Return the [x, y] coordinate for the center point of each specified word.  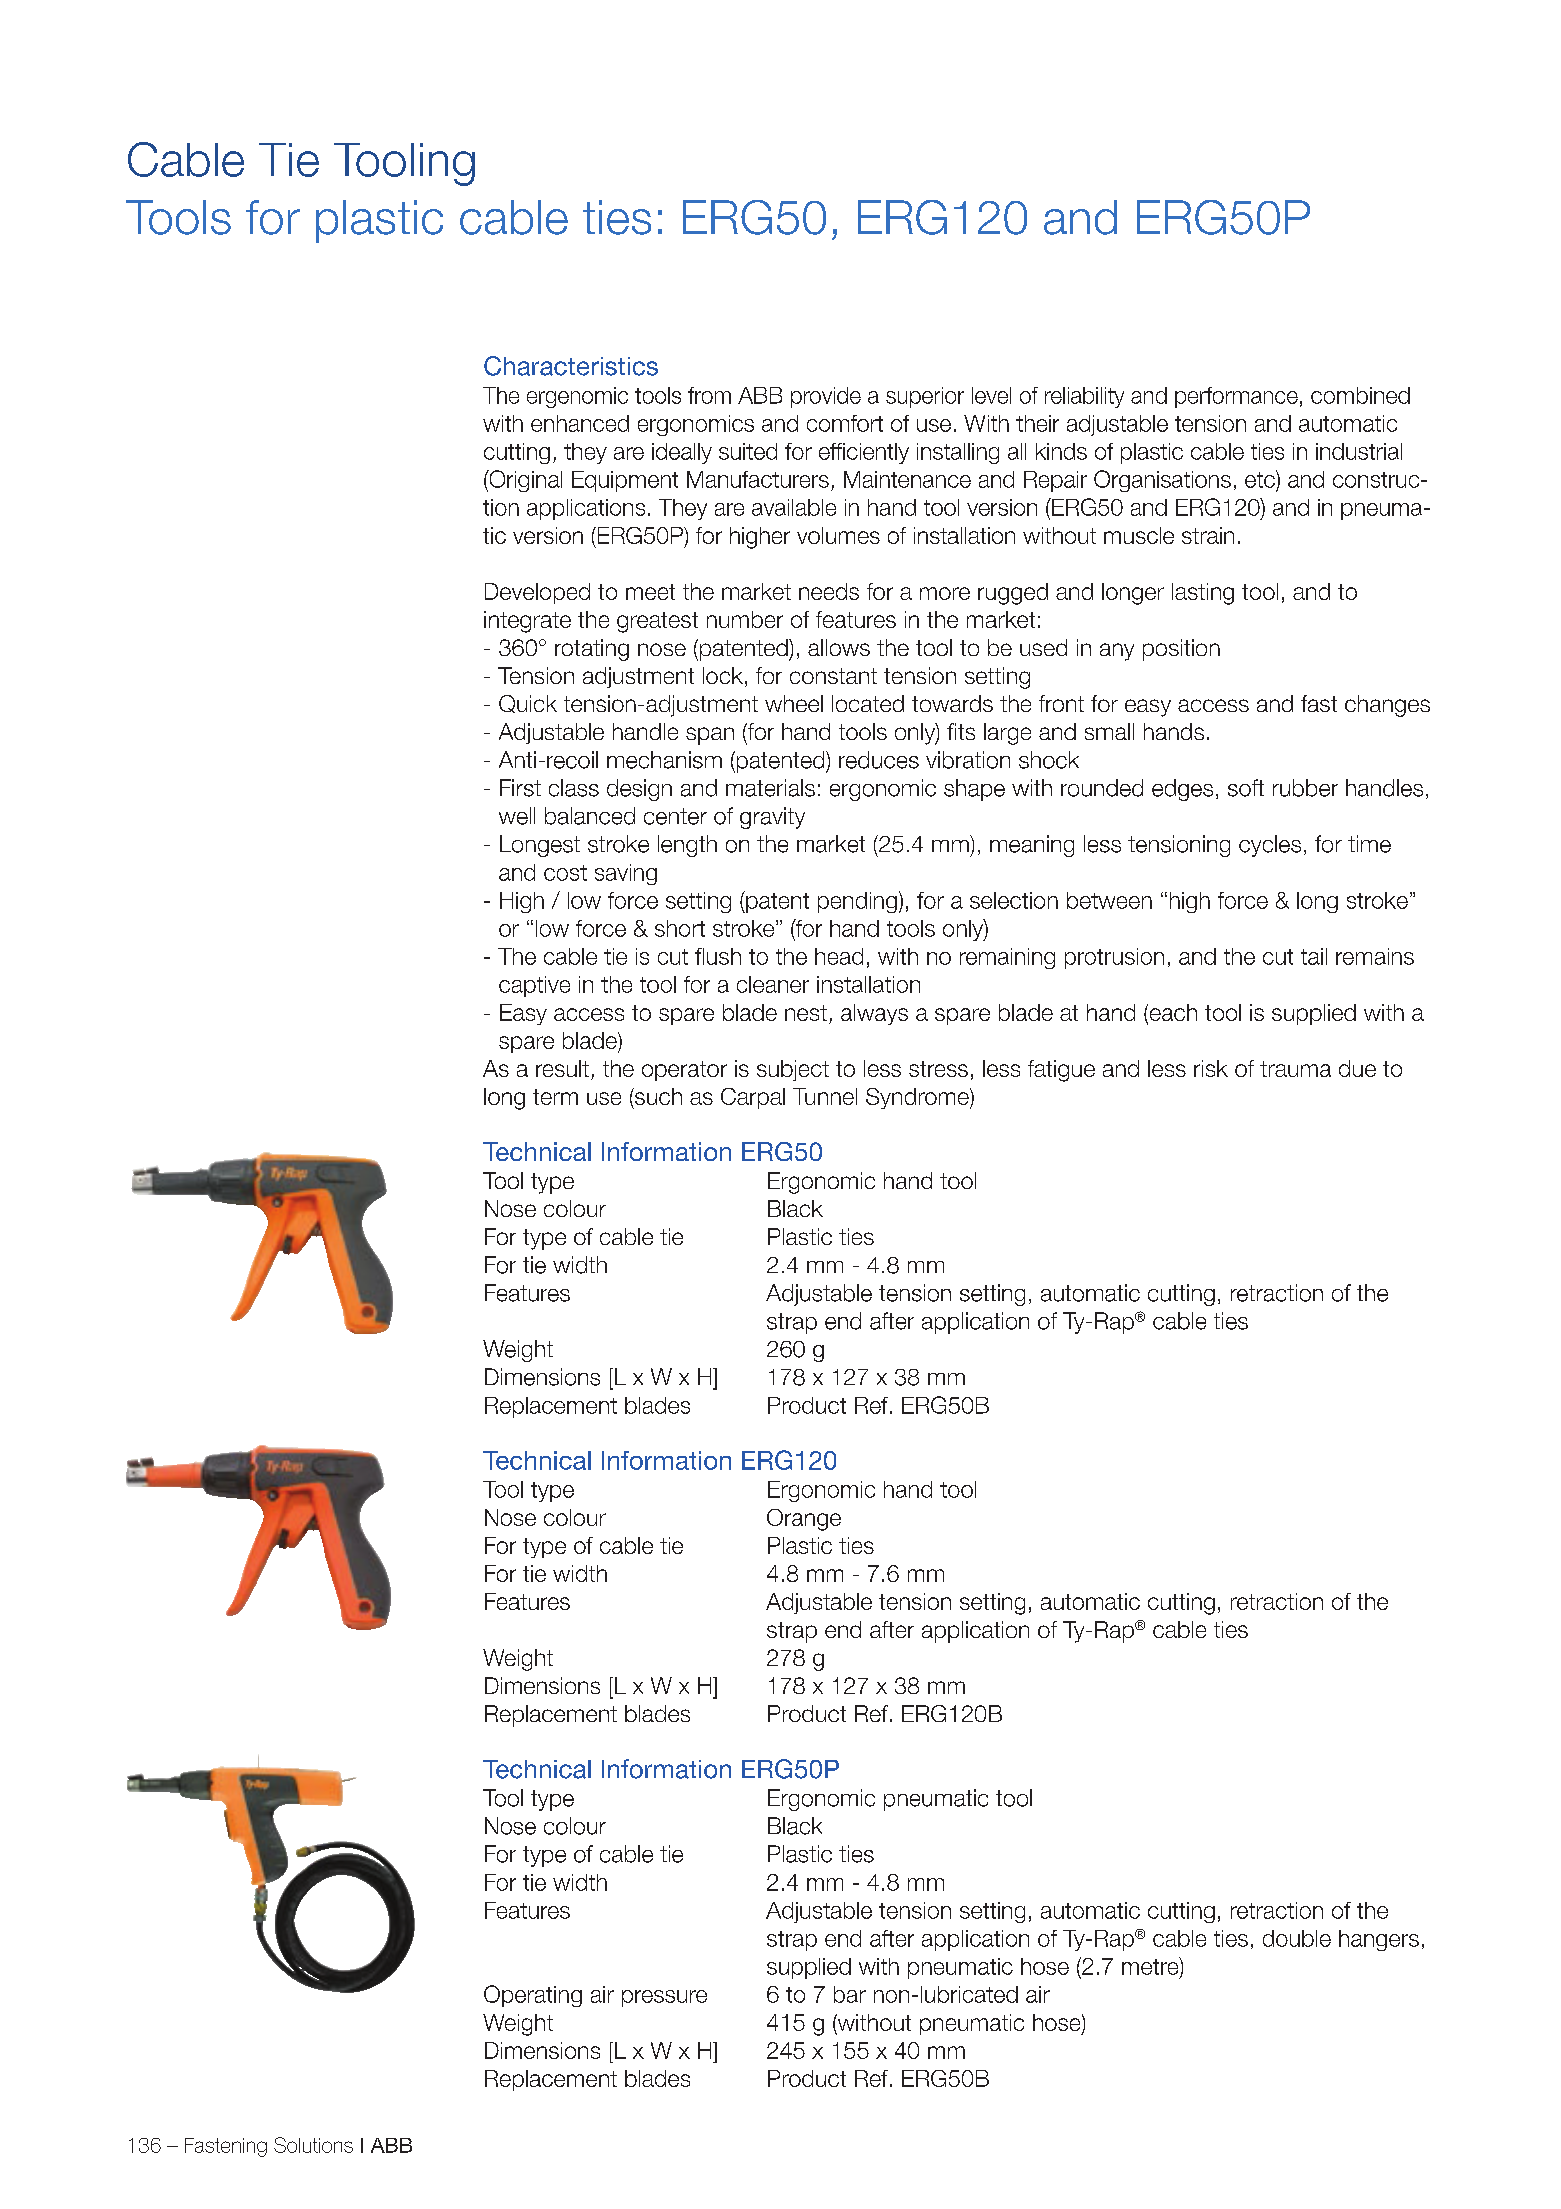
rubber [1305, 788]
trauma [1295, 1069]
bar [850, 1994]
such [657, 1096]
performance [1236, 397]
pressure [664, 1998]
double [1297, 1938]
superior [925, 397]
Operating [533, 1996]
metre [1151, 1967]
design [639, 790]
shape [974, 790]
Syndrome [918, 1098]
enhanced [580, 423]
